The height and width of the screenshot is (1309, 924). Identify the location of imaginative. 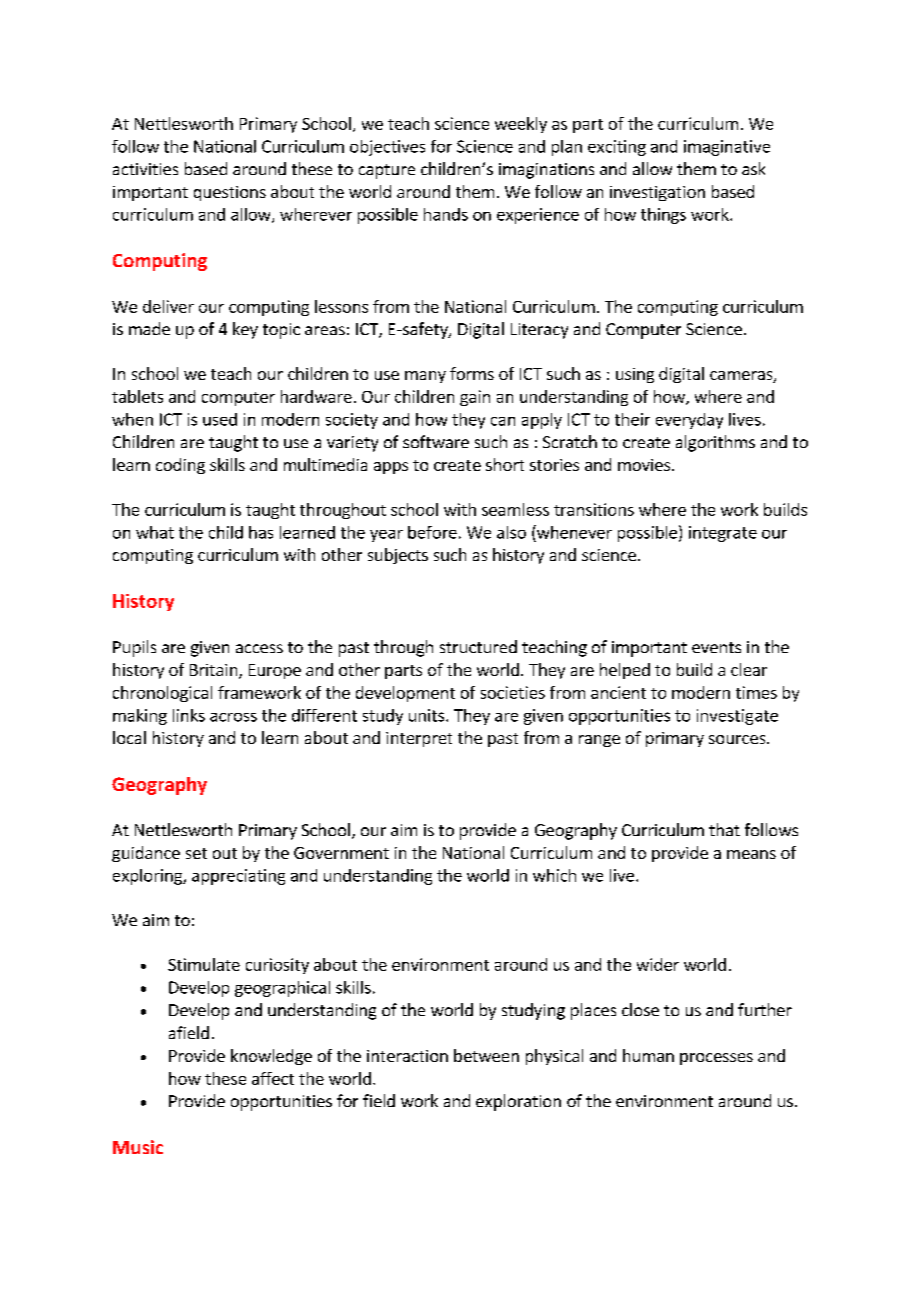
(727, 148).
